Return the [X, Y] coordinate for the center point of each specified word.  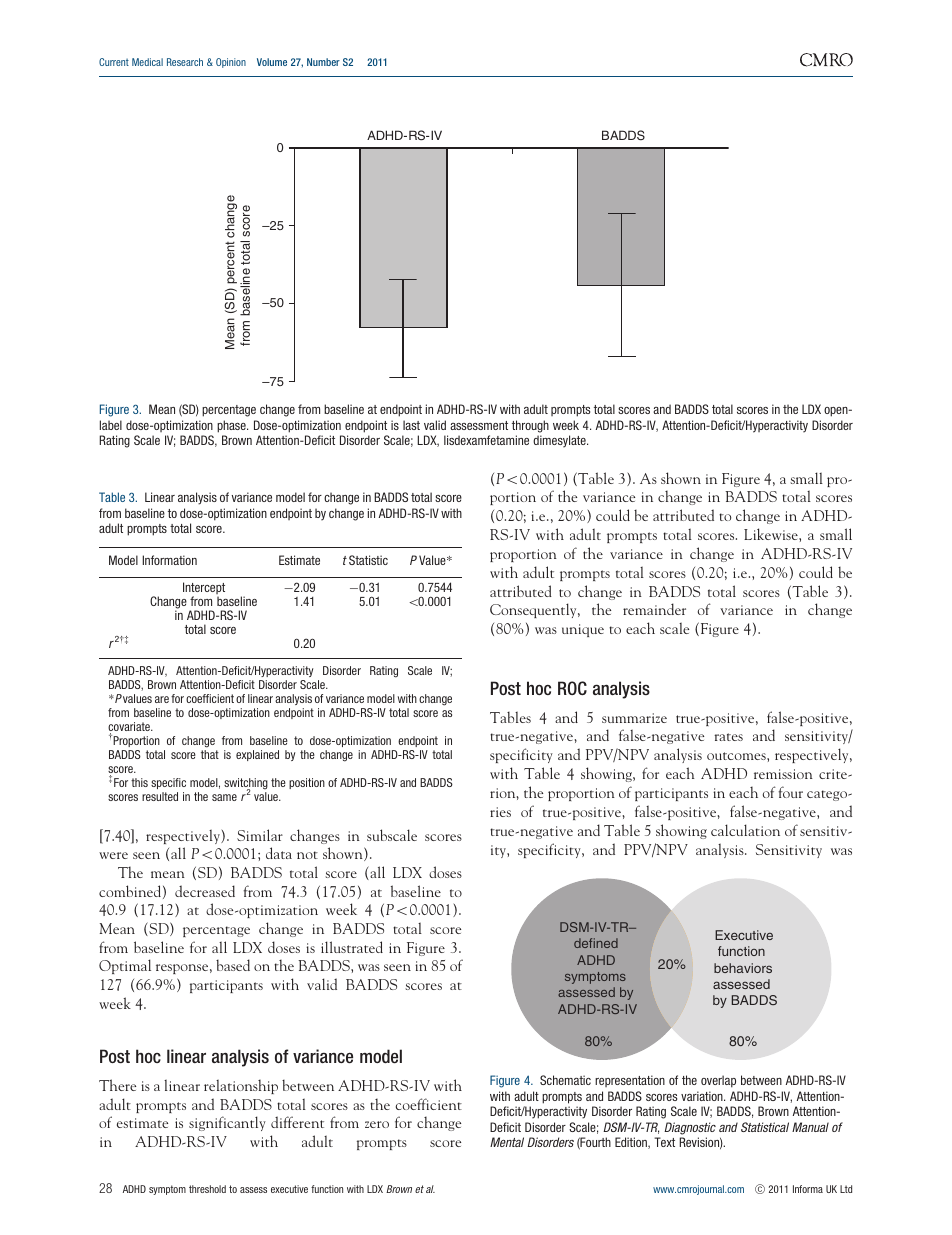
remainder [654, 609]
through [530, 426]
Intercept [204, 590]
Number [323, 62]
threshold [207, 1189]
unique [583, 630]
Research [185, 62]
